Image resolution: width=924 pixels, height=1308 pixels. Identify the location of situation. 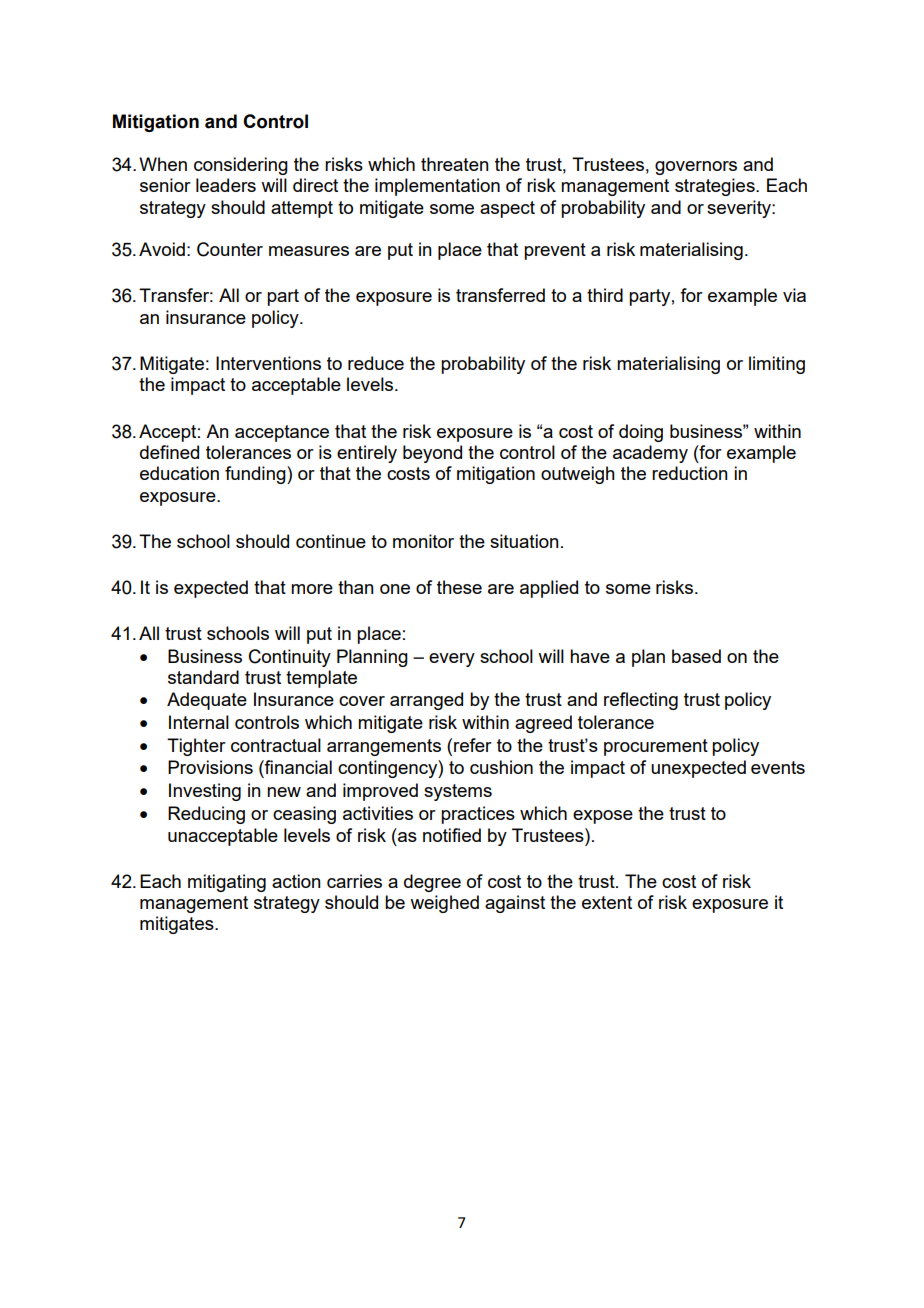
(524, 541).
